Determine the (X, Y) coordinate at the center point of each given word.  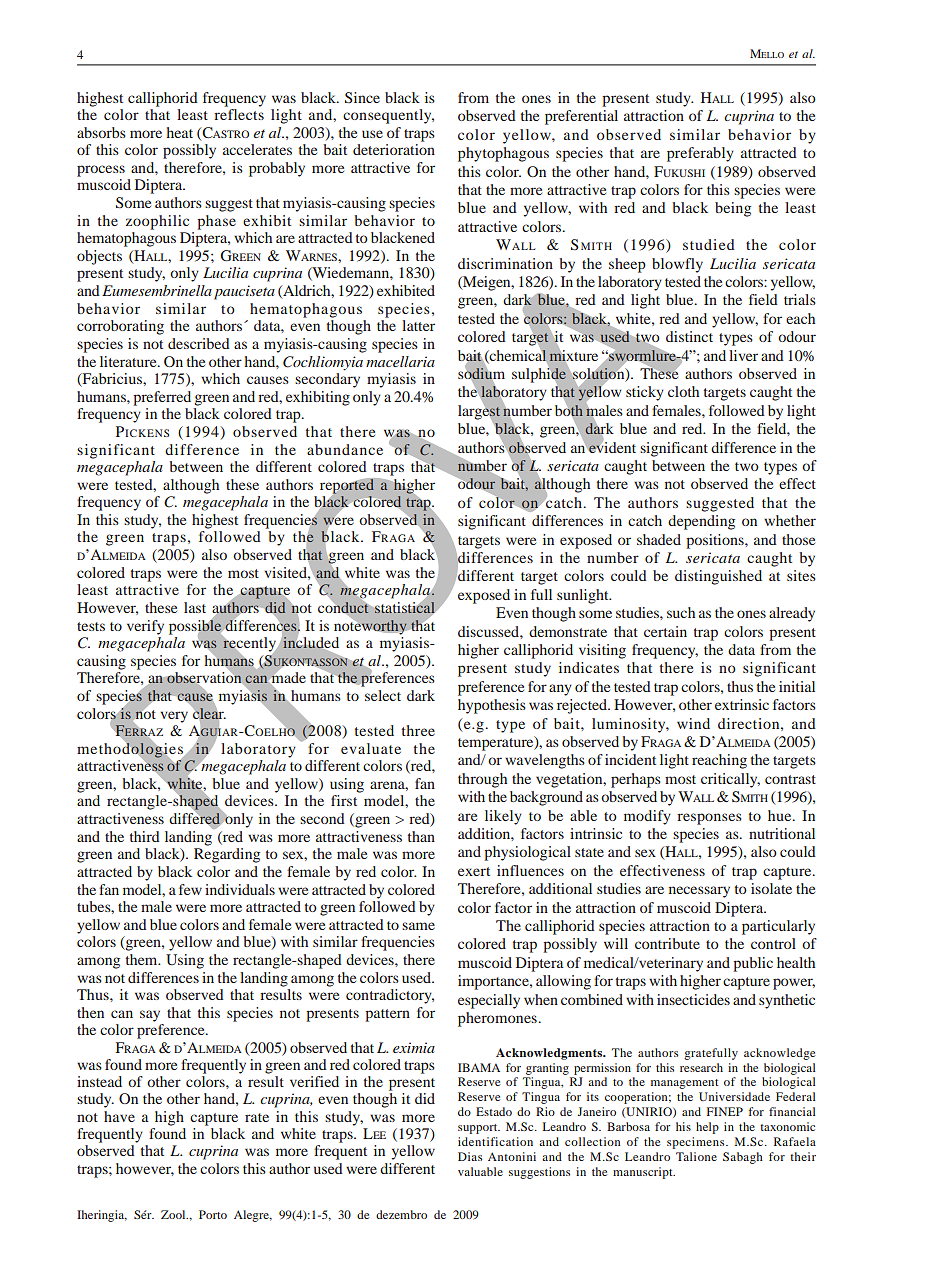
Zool (174, 1214)
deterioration (394, 149)
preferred (162, 398)
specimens (697, 1143)
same (418, 926)
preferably (700, 154)
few (190, 889)
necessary (699, 892)
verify (145, 627)
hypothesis (492, 706)
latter (418, 325)
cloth (683, 391)
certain (665, 631)
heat (180, 132)
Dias (470, 1156)
